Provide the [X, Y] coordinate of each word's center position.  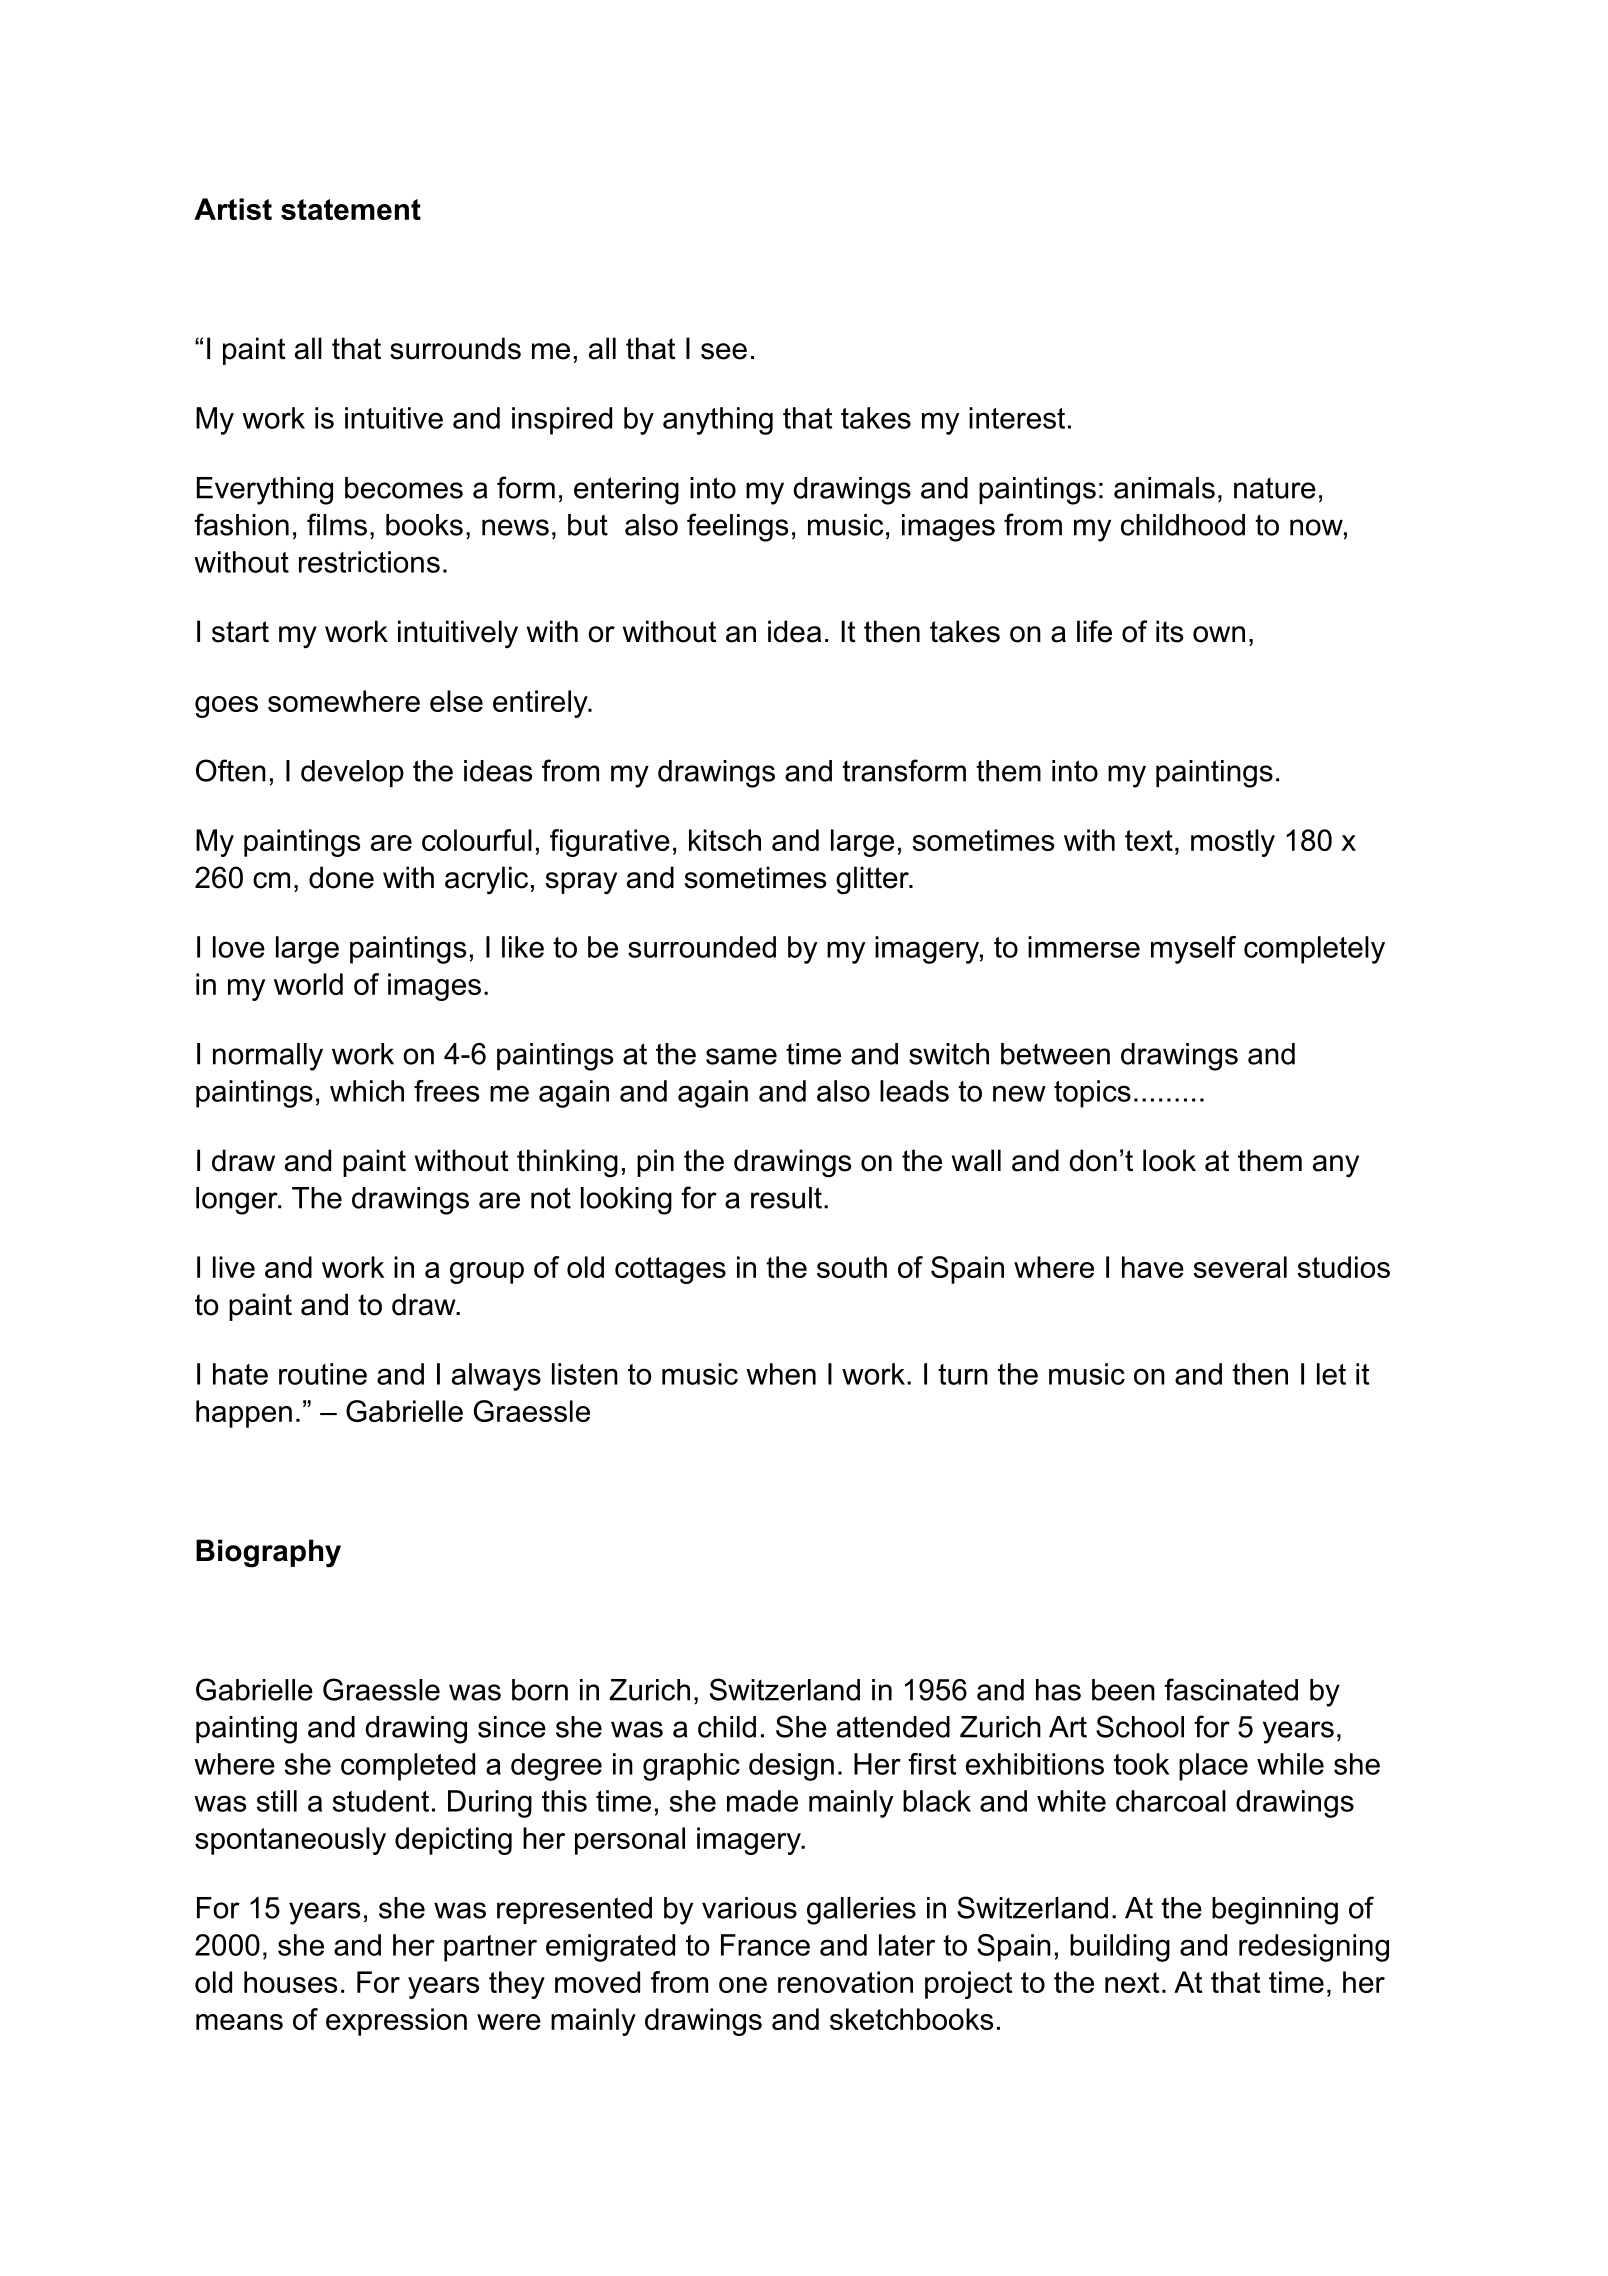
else [456, 701]
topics [1092, 1094]
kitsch [725, 840]
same [741, 1056]
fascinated [1231, 1689]
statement [351, 209]
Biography [268, 1553]
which [367, 1091]
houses [290, 1982]
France [765, 1945]
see [724, 351]
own [1219, 634]
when [781, 1374]
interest [1017, 418]
